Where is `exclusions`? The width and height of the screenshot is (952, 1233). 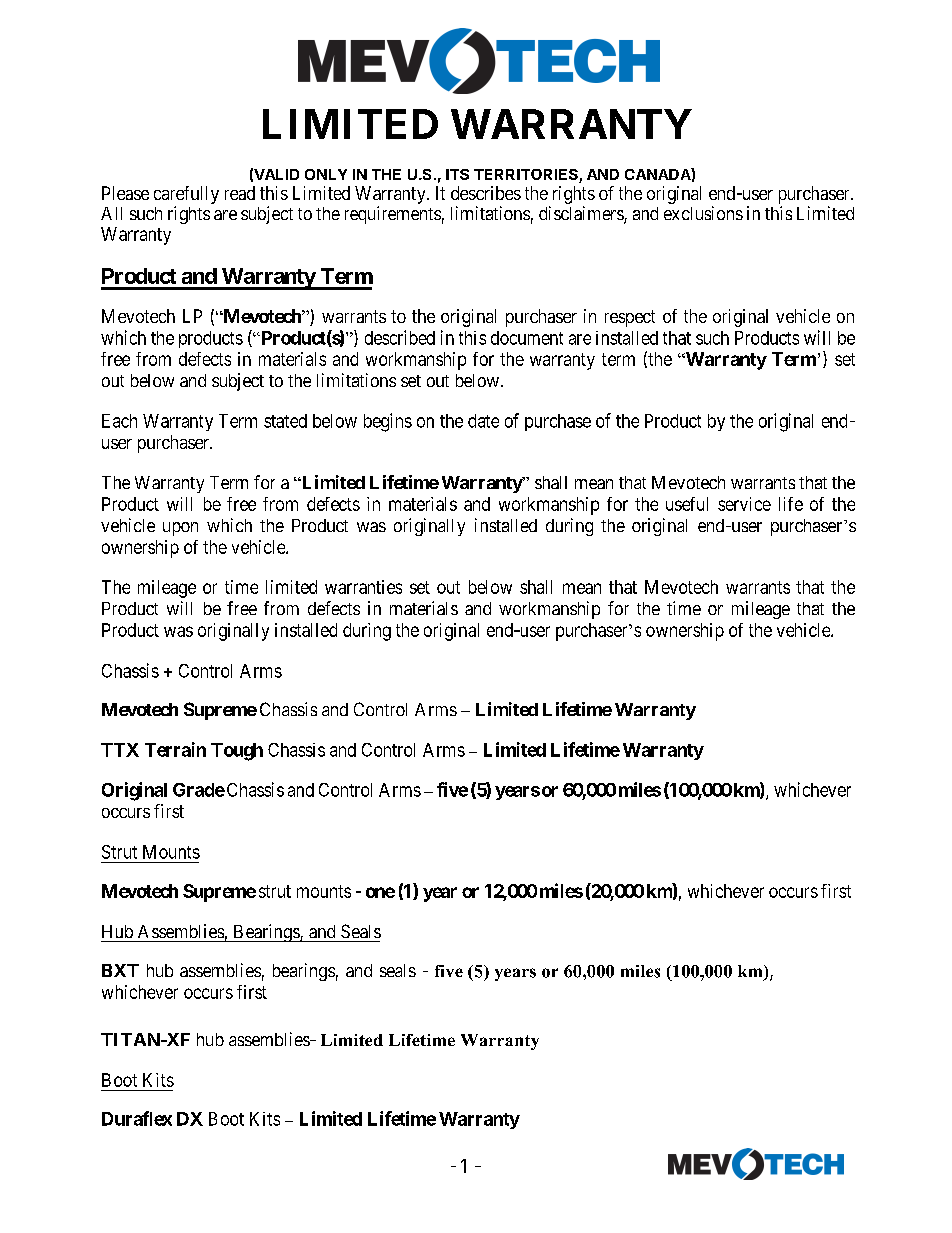
exclusions is located at coordinates (703, 213).
